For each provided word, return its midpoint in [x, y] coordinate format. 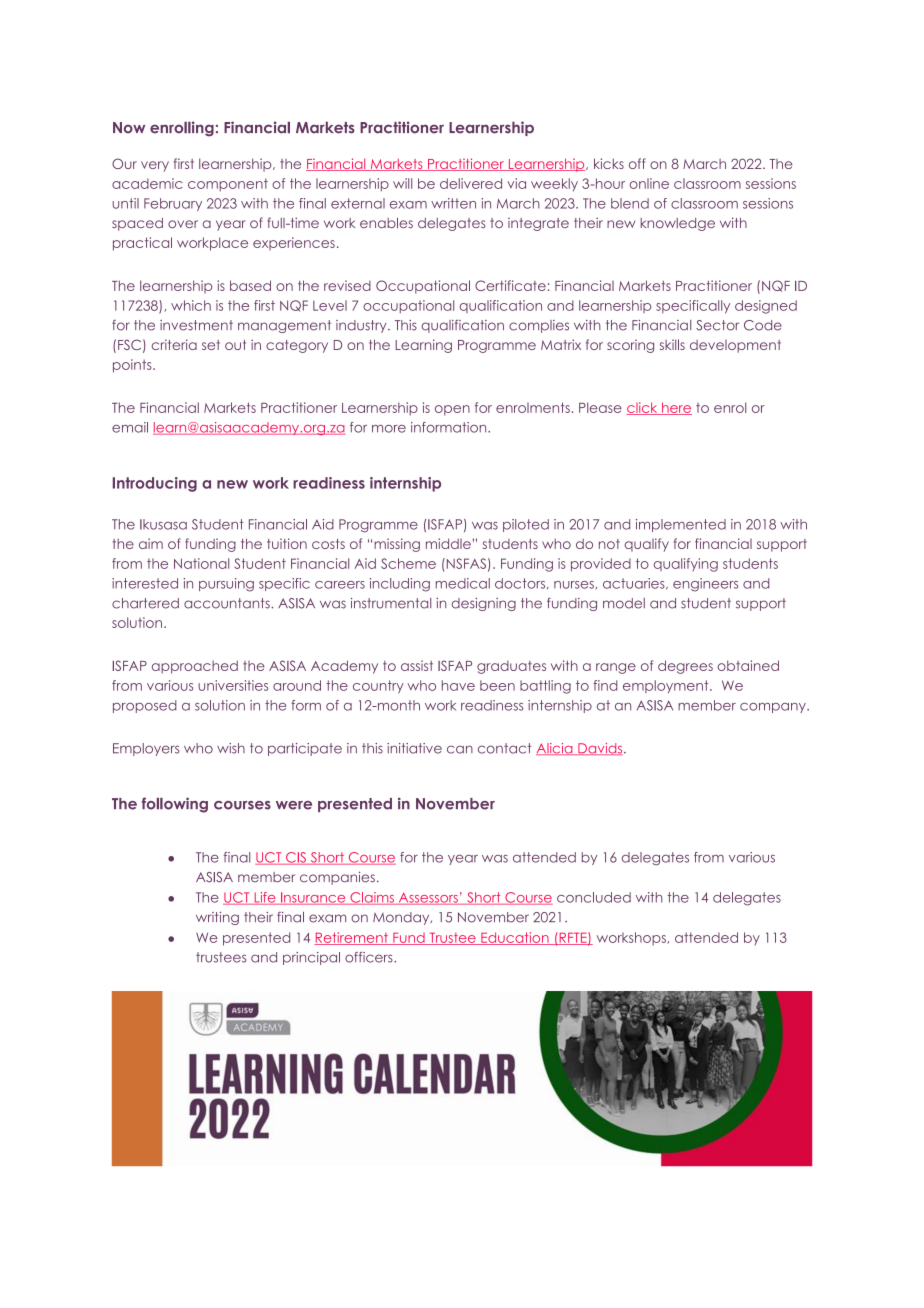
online [649, 183]
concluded [594, 897]
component [228, 184]
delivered [471, 183]
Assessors [428, 899]
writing [217, 918]
